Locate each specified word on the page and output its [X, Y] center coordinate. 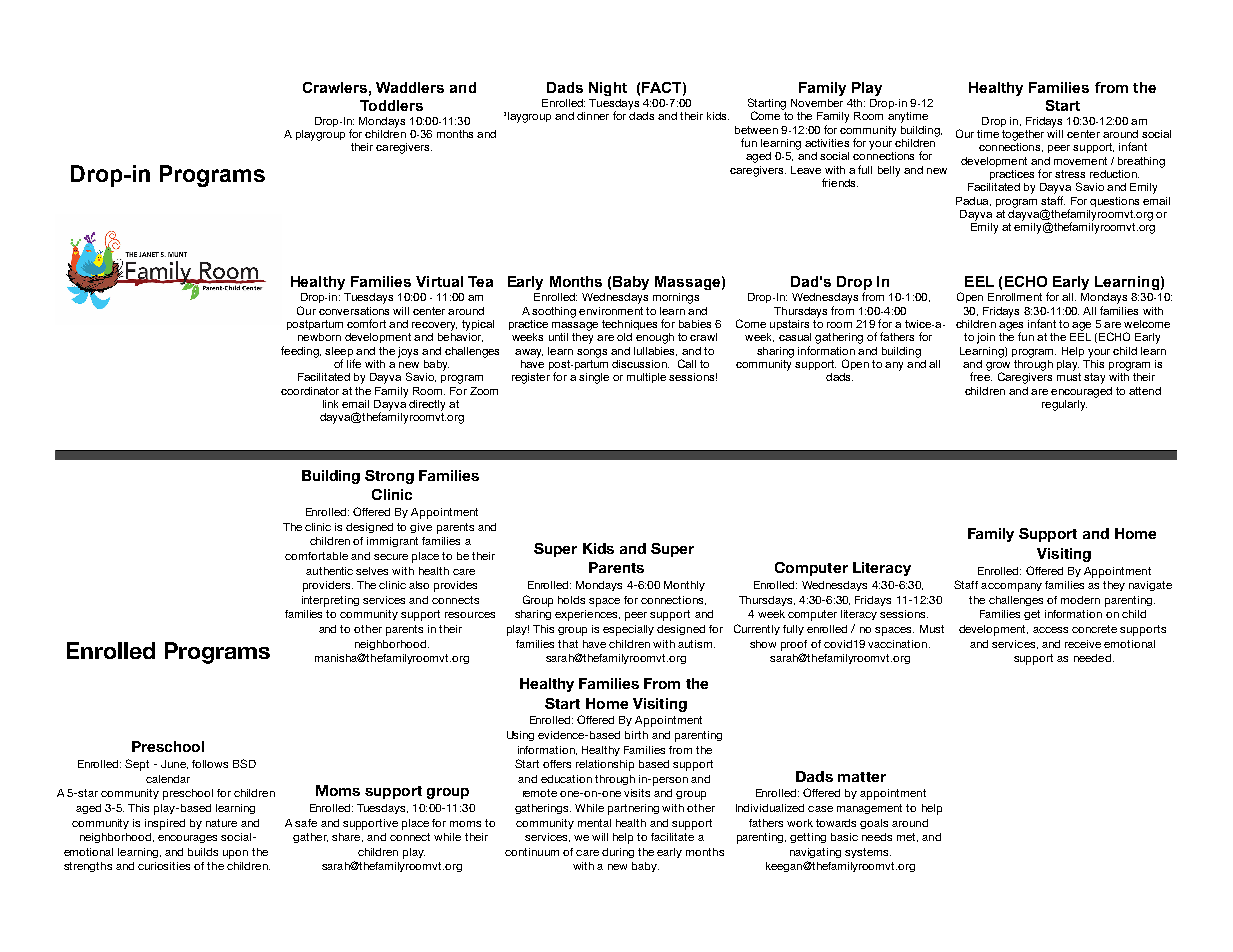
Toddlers [391, 105]
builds [203, 852]
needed [1092, 658]
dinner [593, 116]
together [1023, 135]
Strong [389, 477]
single [594, 378]
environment [611, 311]
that [568, 644]
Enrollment [1015, 297]
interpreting [330, 601]
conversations [354, 311]
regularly [1064, 405]
